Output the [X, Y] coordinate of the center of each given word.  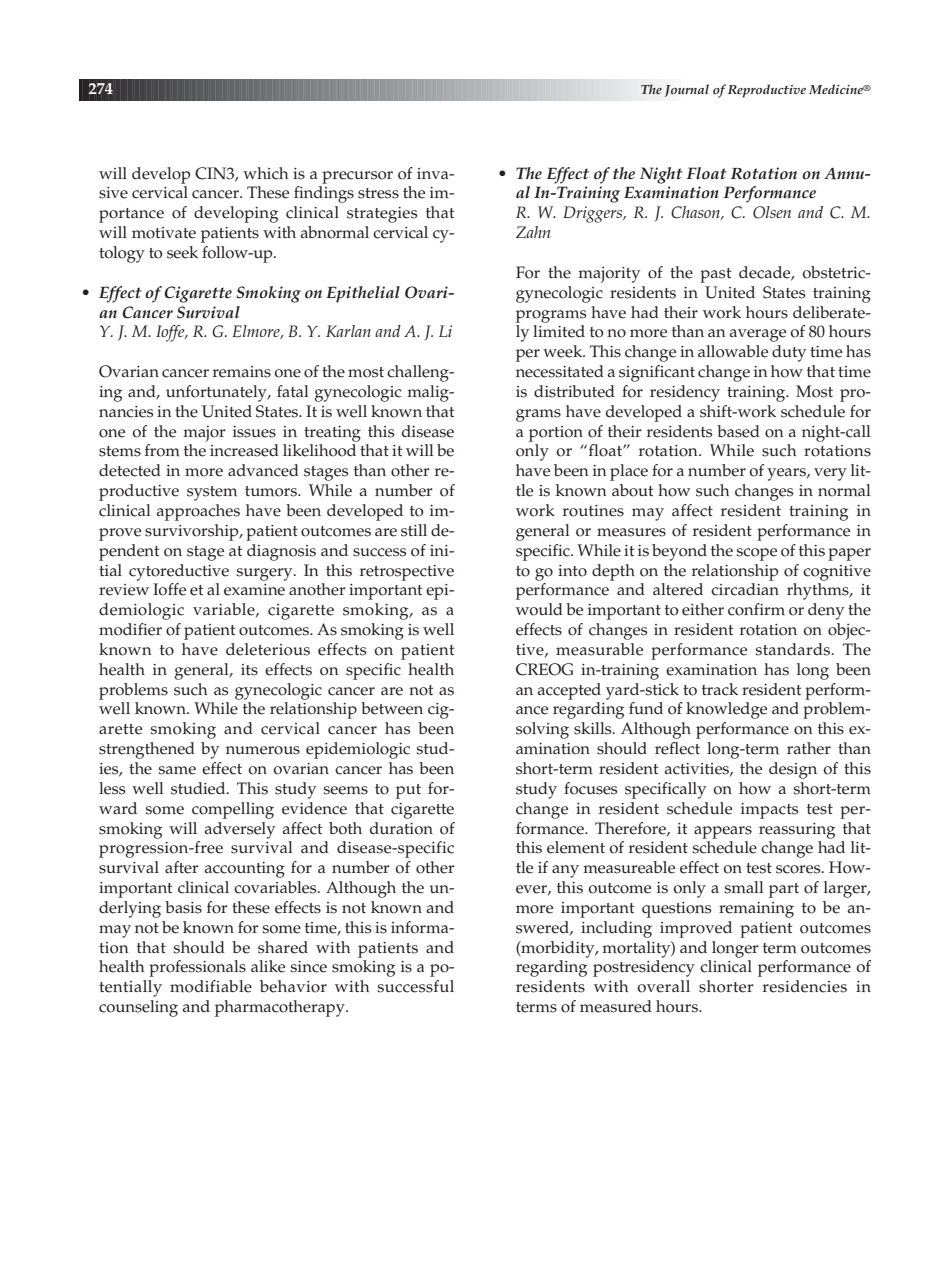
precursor [357, 177]
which [265, 173]
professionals [197, 968]
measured [616, 1006]
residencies [805, 986]
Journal [686, 90]
